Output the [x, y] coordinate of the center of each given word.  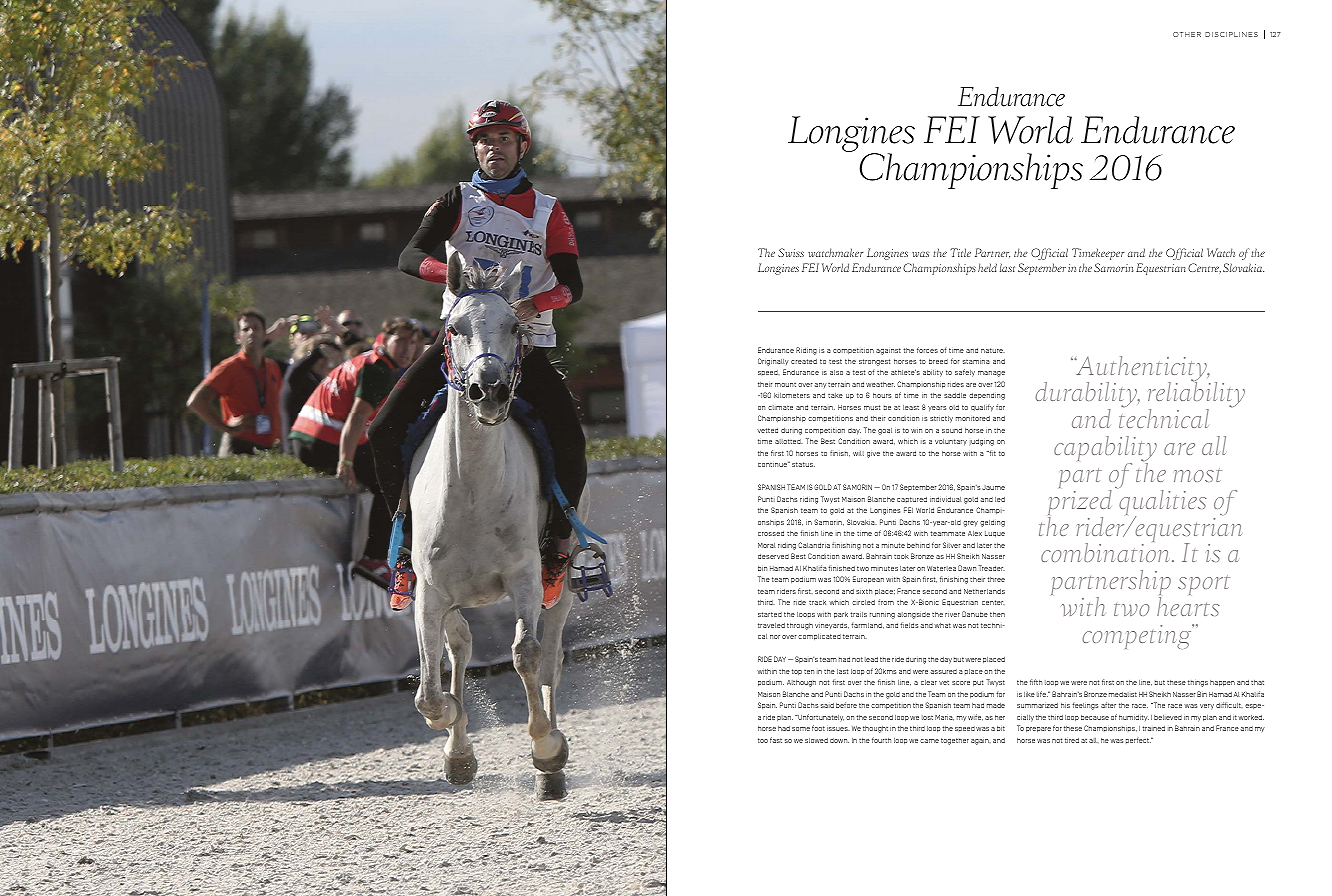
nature [993, 350]
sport [1204, 585]
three [996, 579]
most [1198, 475]
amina [979, 362]
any [821, 385]
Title [961, 252]
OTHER [1187, 34]
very [1207, 707]
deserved [773, 556]
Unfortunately [820, 718]
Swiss [791, 252]
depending [987, 396]
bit [1001, 728]
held [987, 267]
